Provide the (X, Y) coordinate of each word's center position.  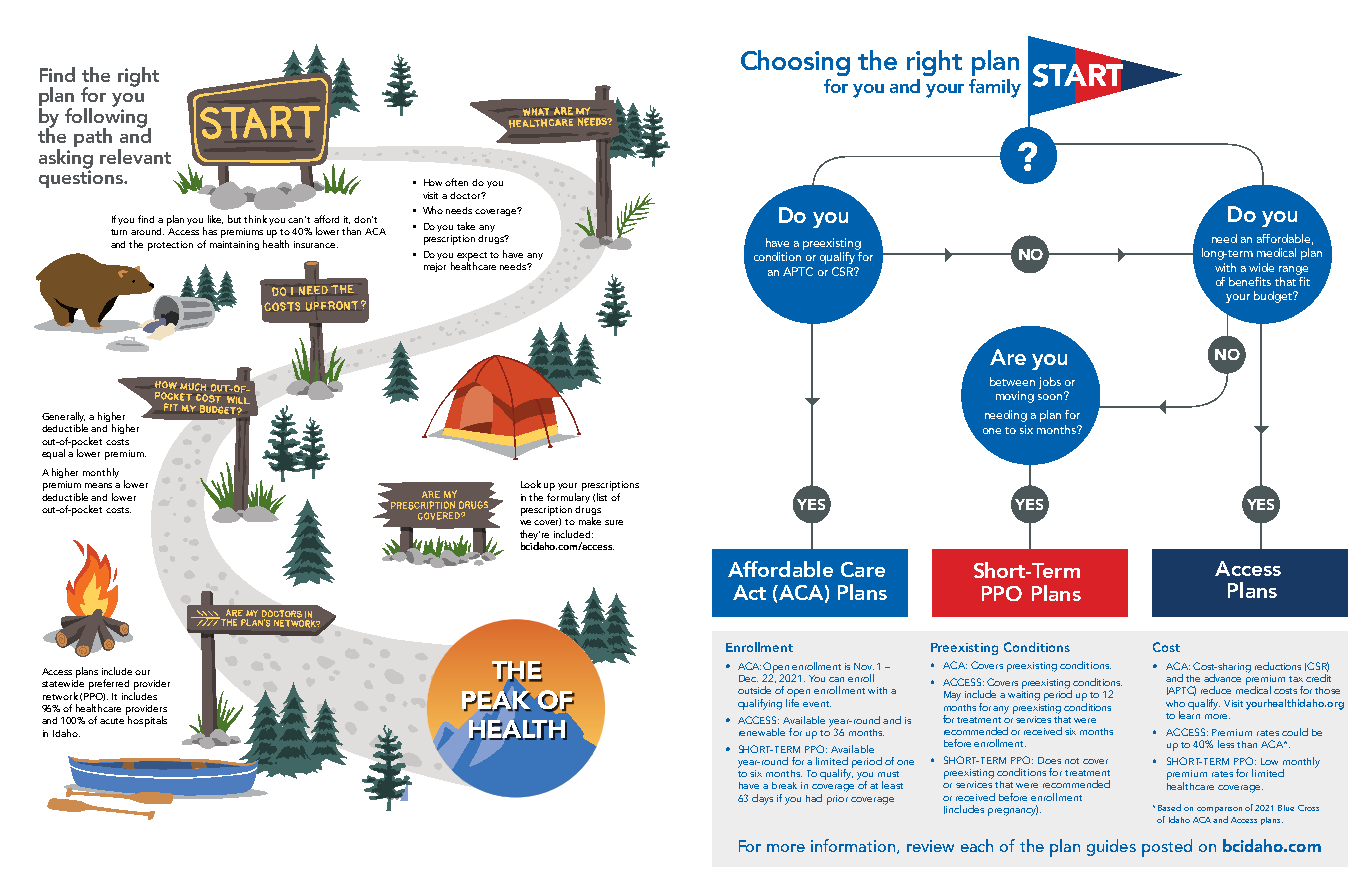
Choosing (795, 63)
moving (1015, 397)
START (1078, 75)
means (98, 485)
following (107, 117)
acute (112, 721)
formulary (568, 496)
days (762, 799)
